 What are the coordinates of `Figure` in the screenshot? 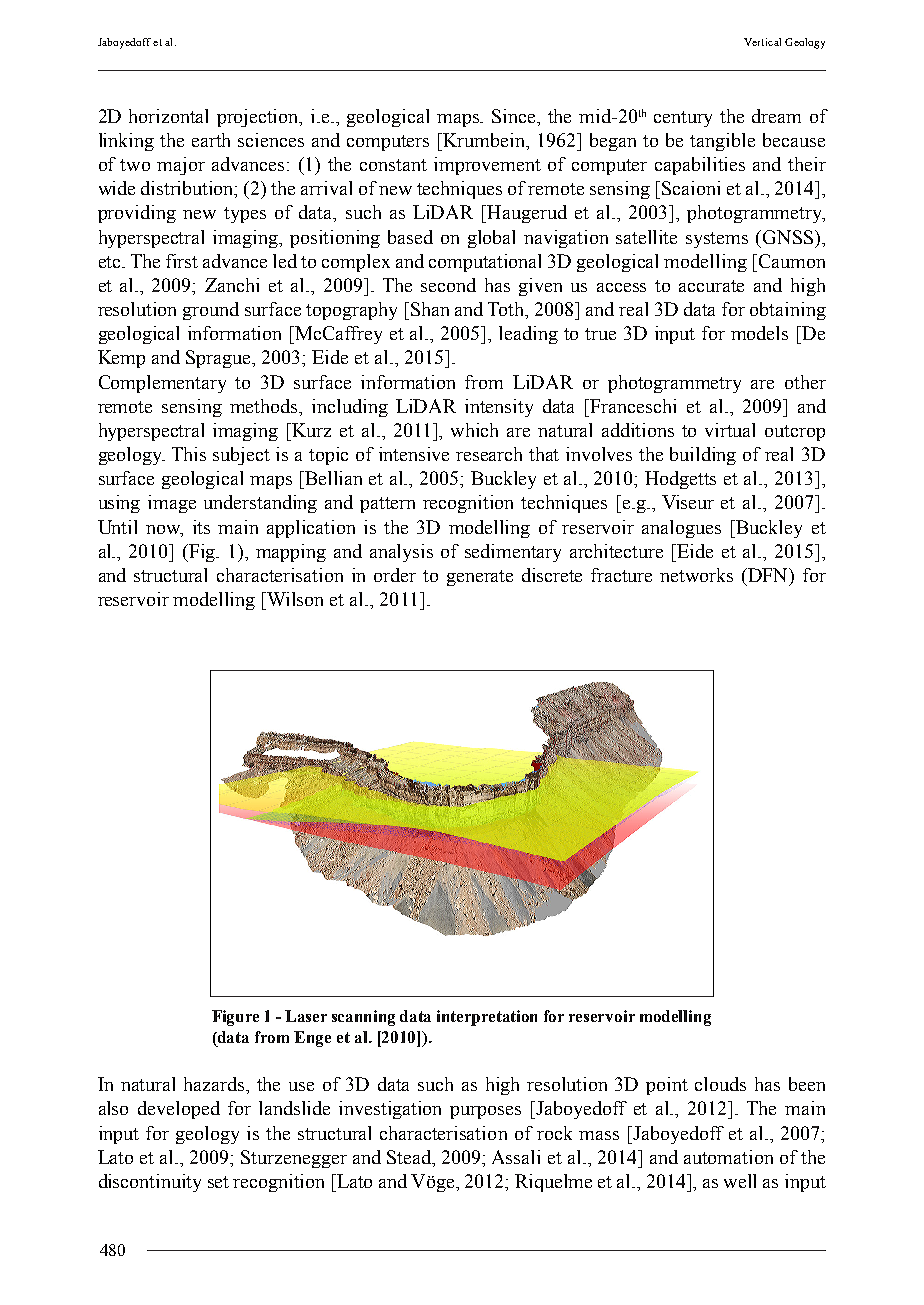 It's located at (235, 1018).
